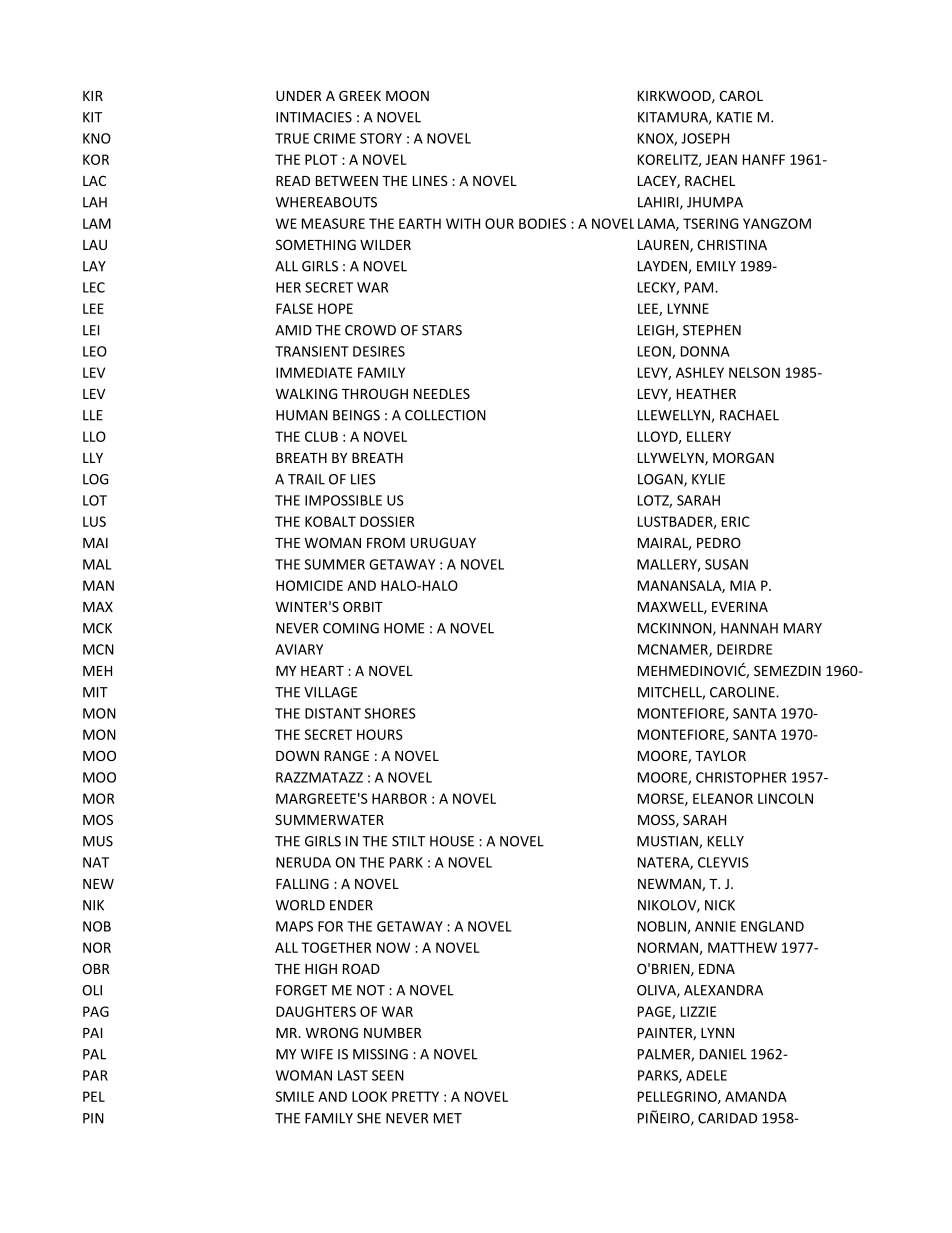 This document has width=952, height=1233. What do you see at coordinates (743, 457) in the document?
I see `MORGAN` at bounding box center [743, 457].
